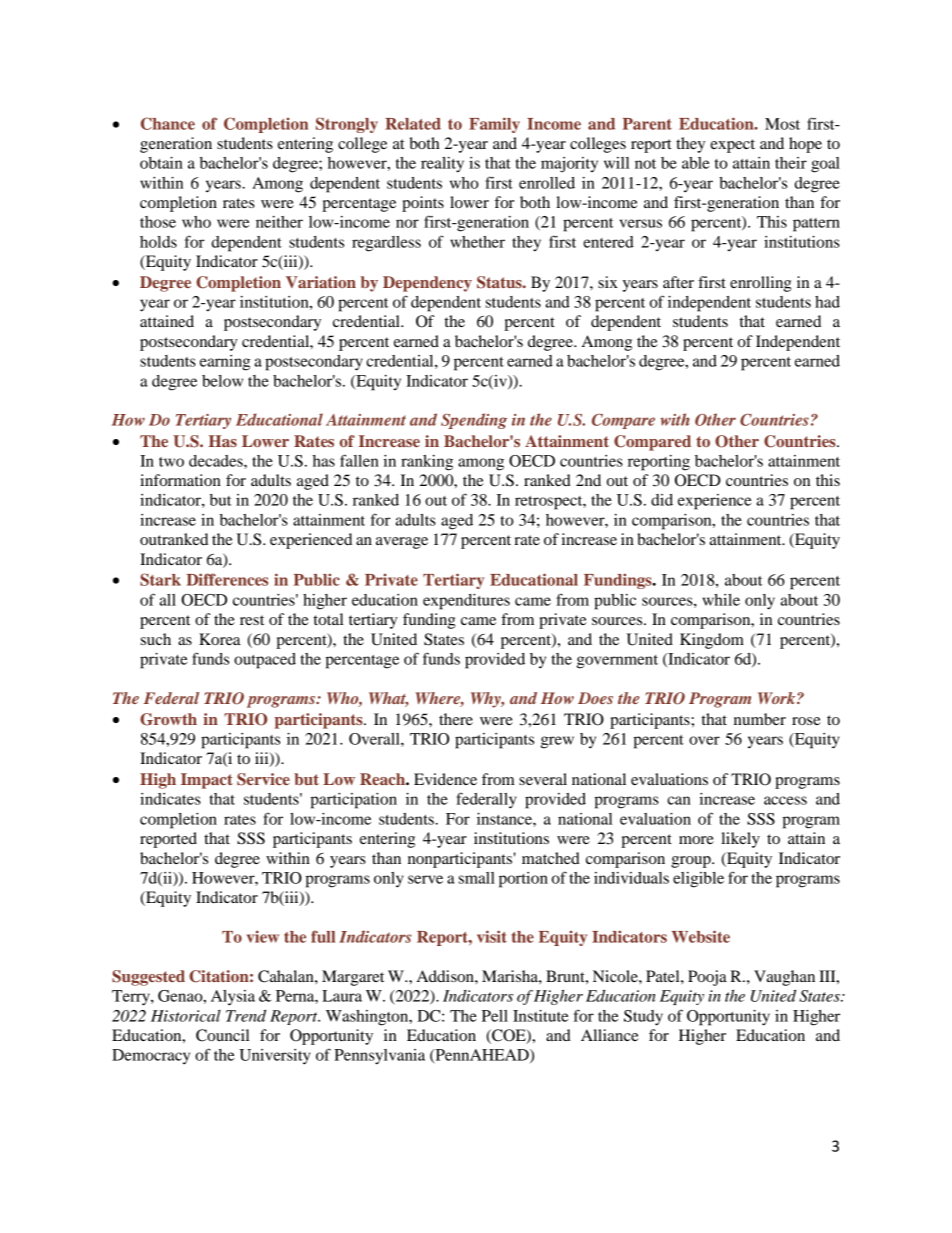 This document has height=1233, width=952. Describe the element at coordinates (222, 1035) in the document. I see `Council` at that location.
